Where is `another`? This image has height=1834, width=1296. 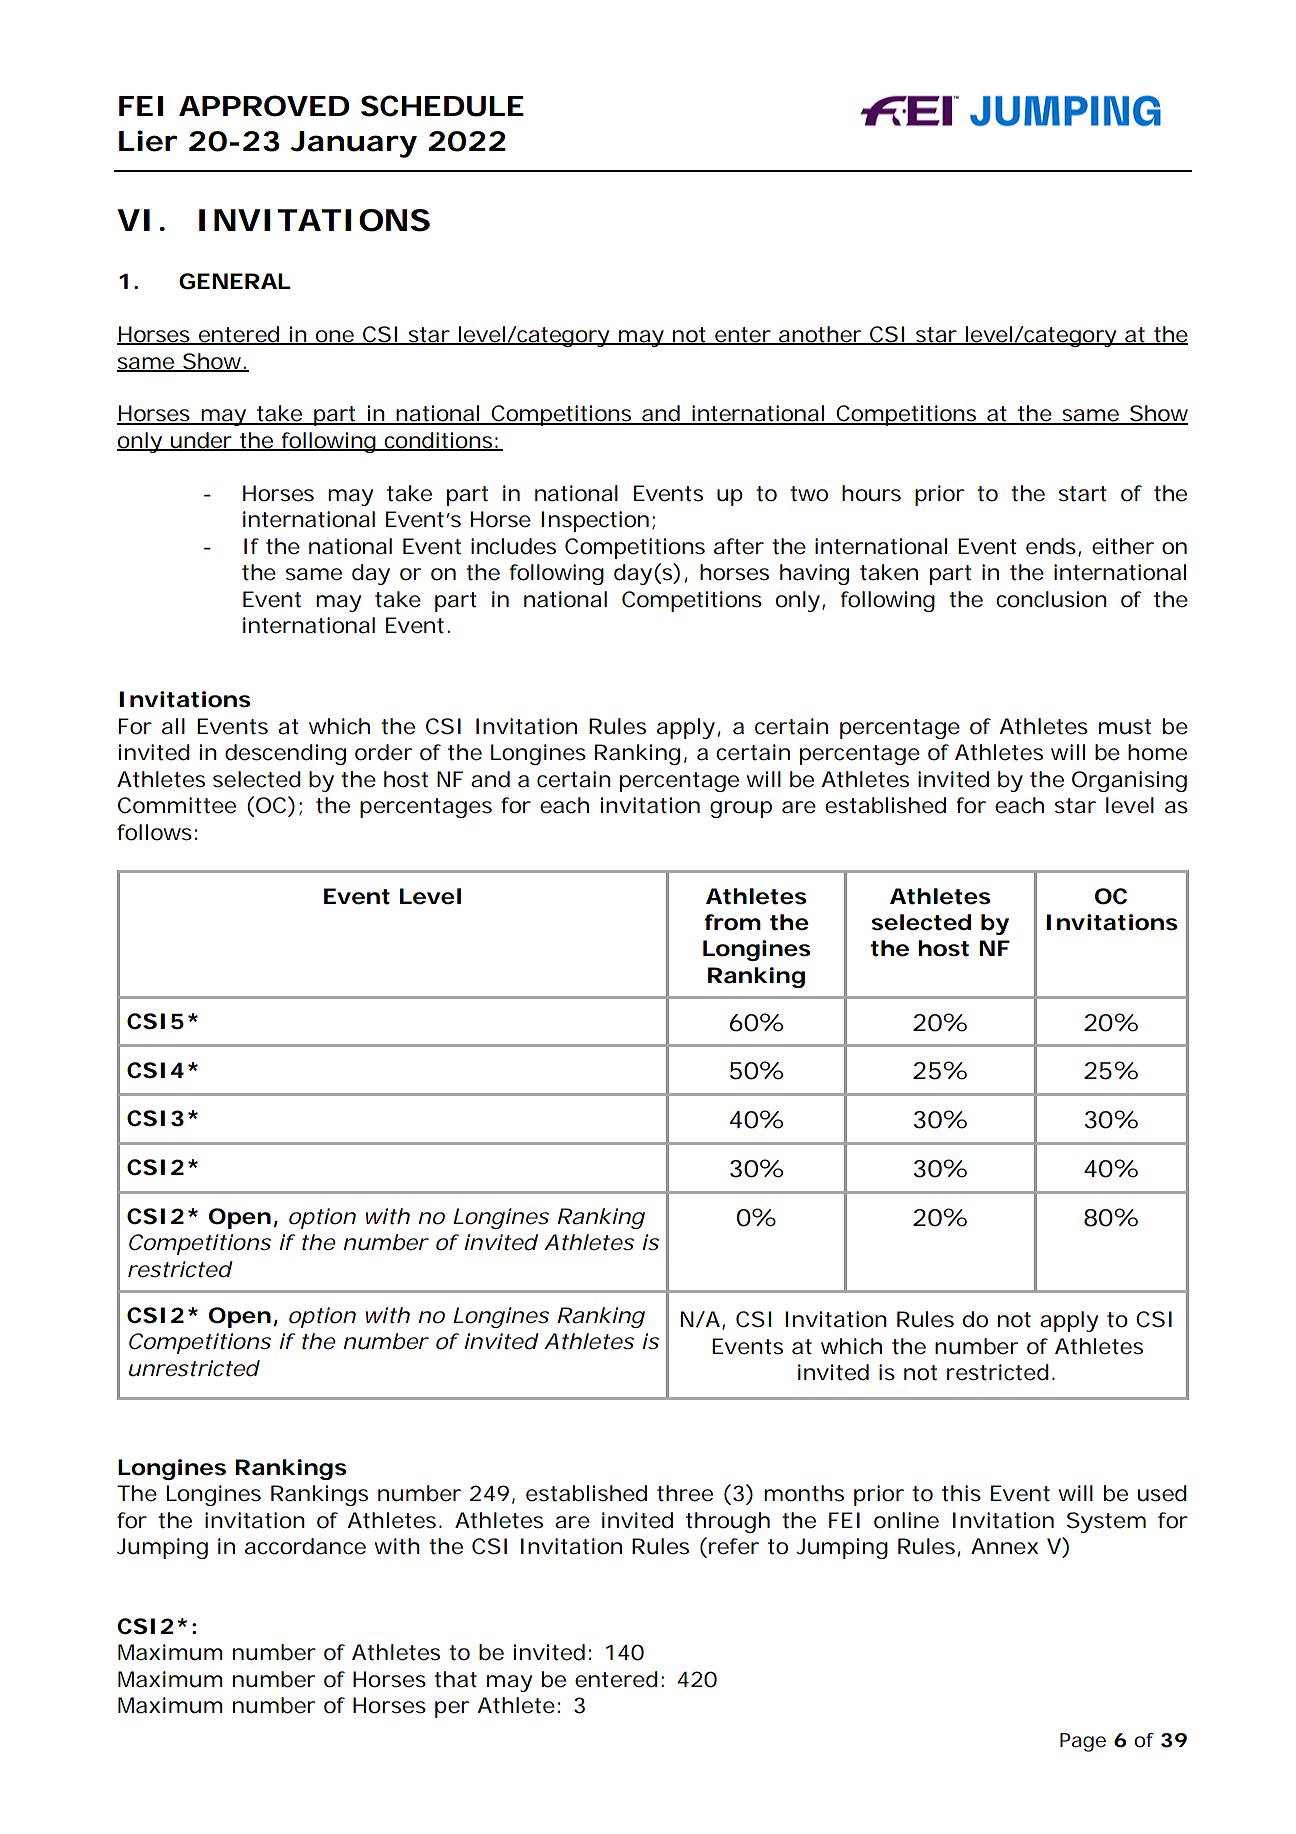 another is located at coordinates (822, 335).
